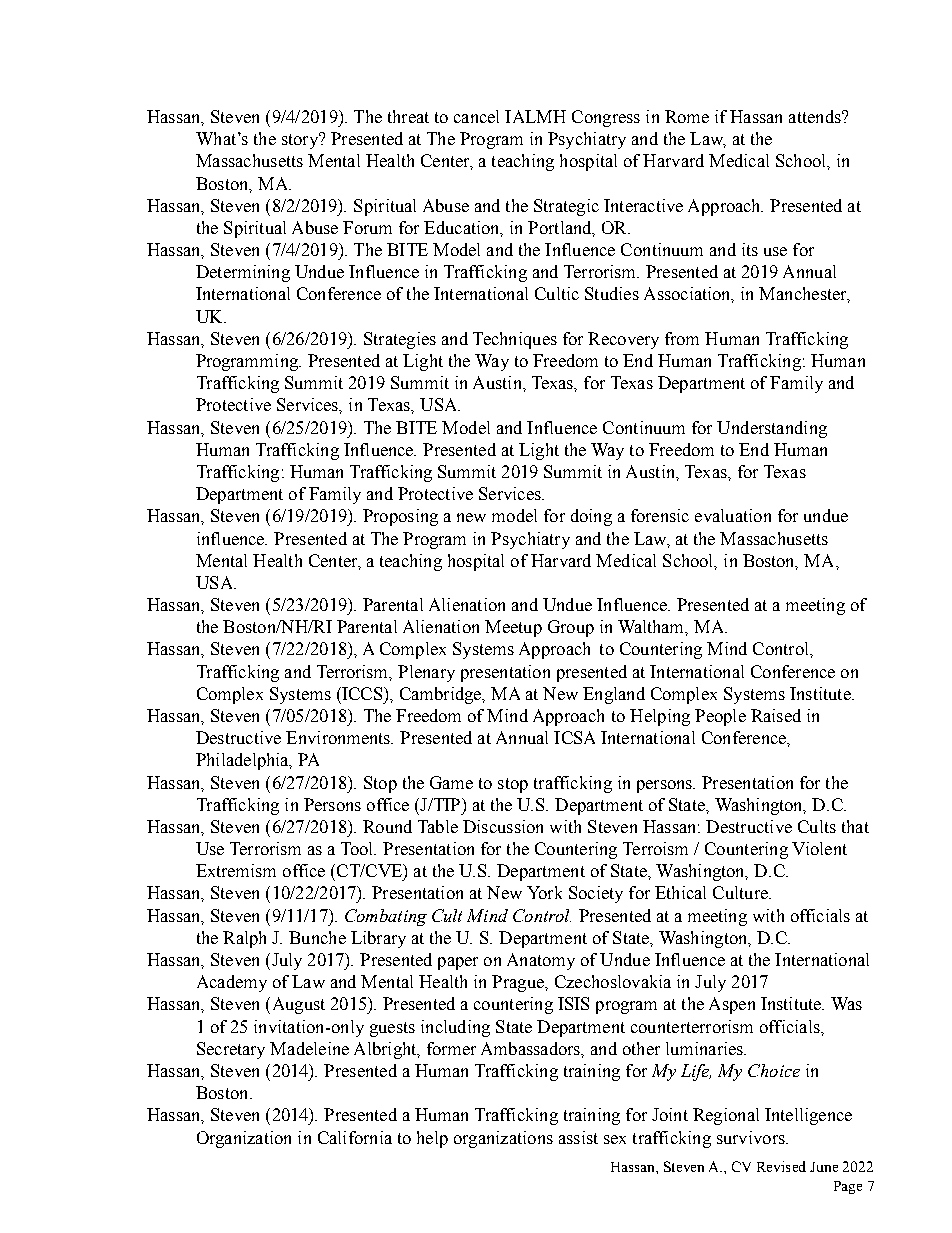  I want to click on Group, so click(571, 628).
